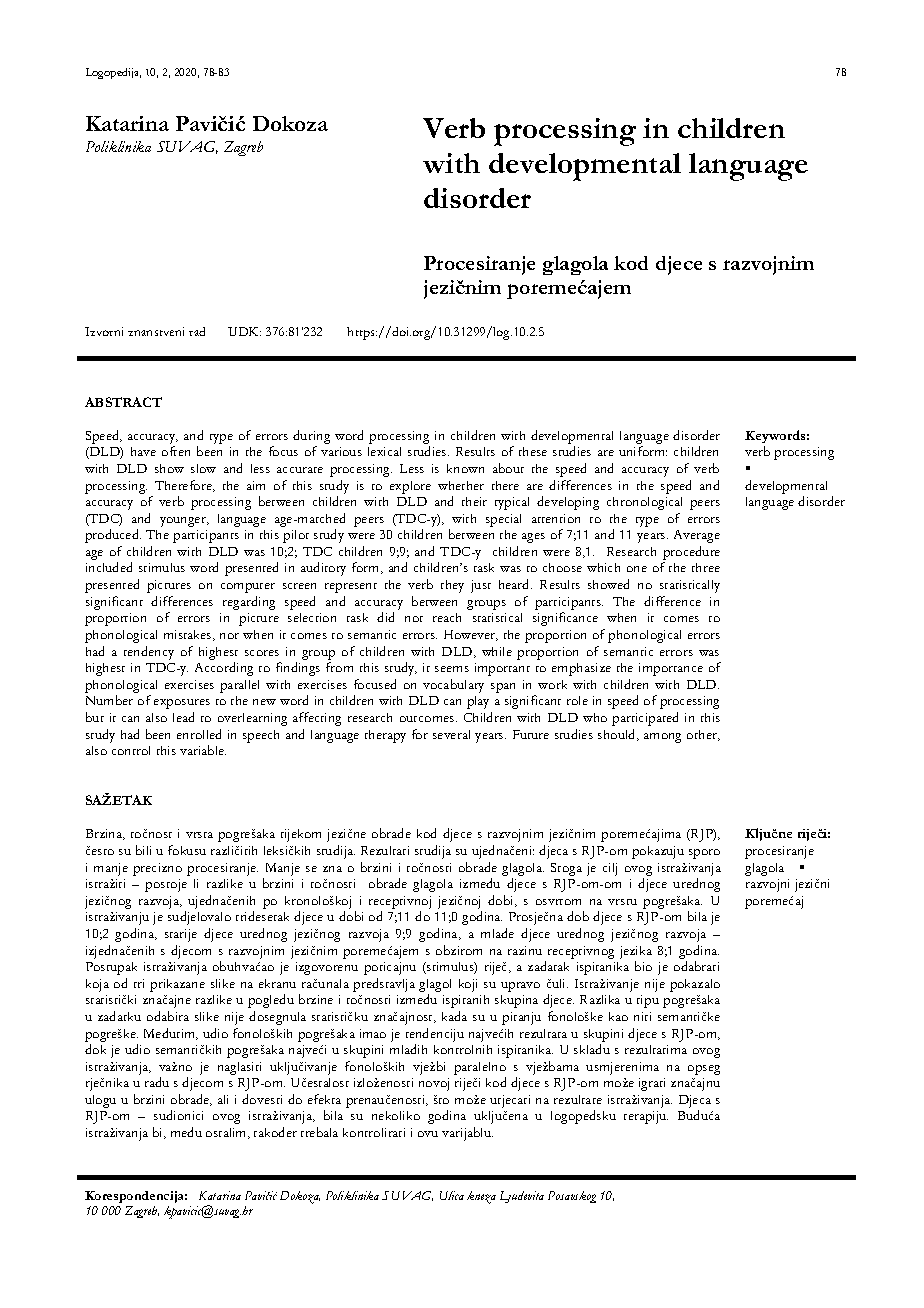  What do you see at coordinates (642, 1016) in the document?
I see `niti` at bounding box center [642, 1016].
